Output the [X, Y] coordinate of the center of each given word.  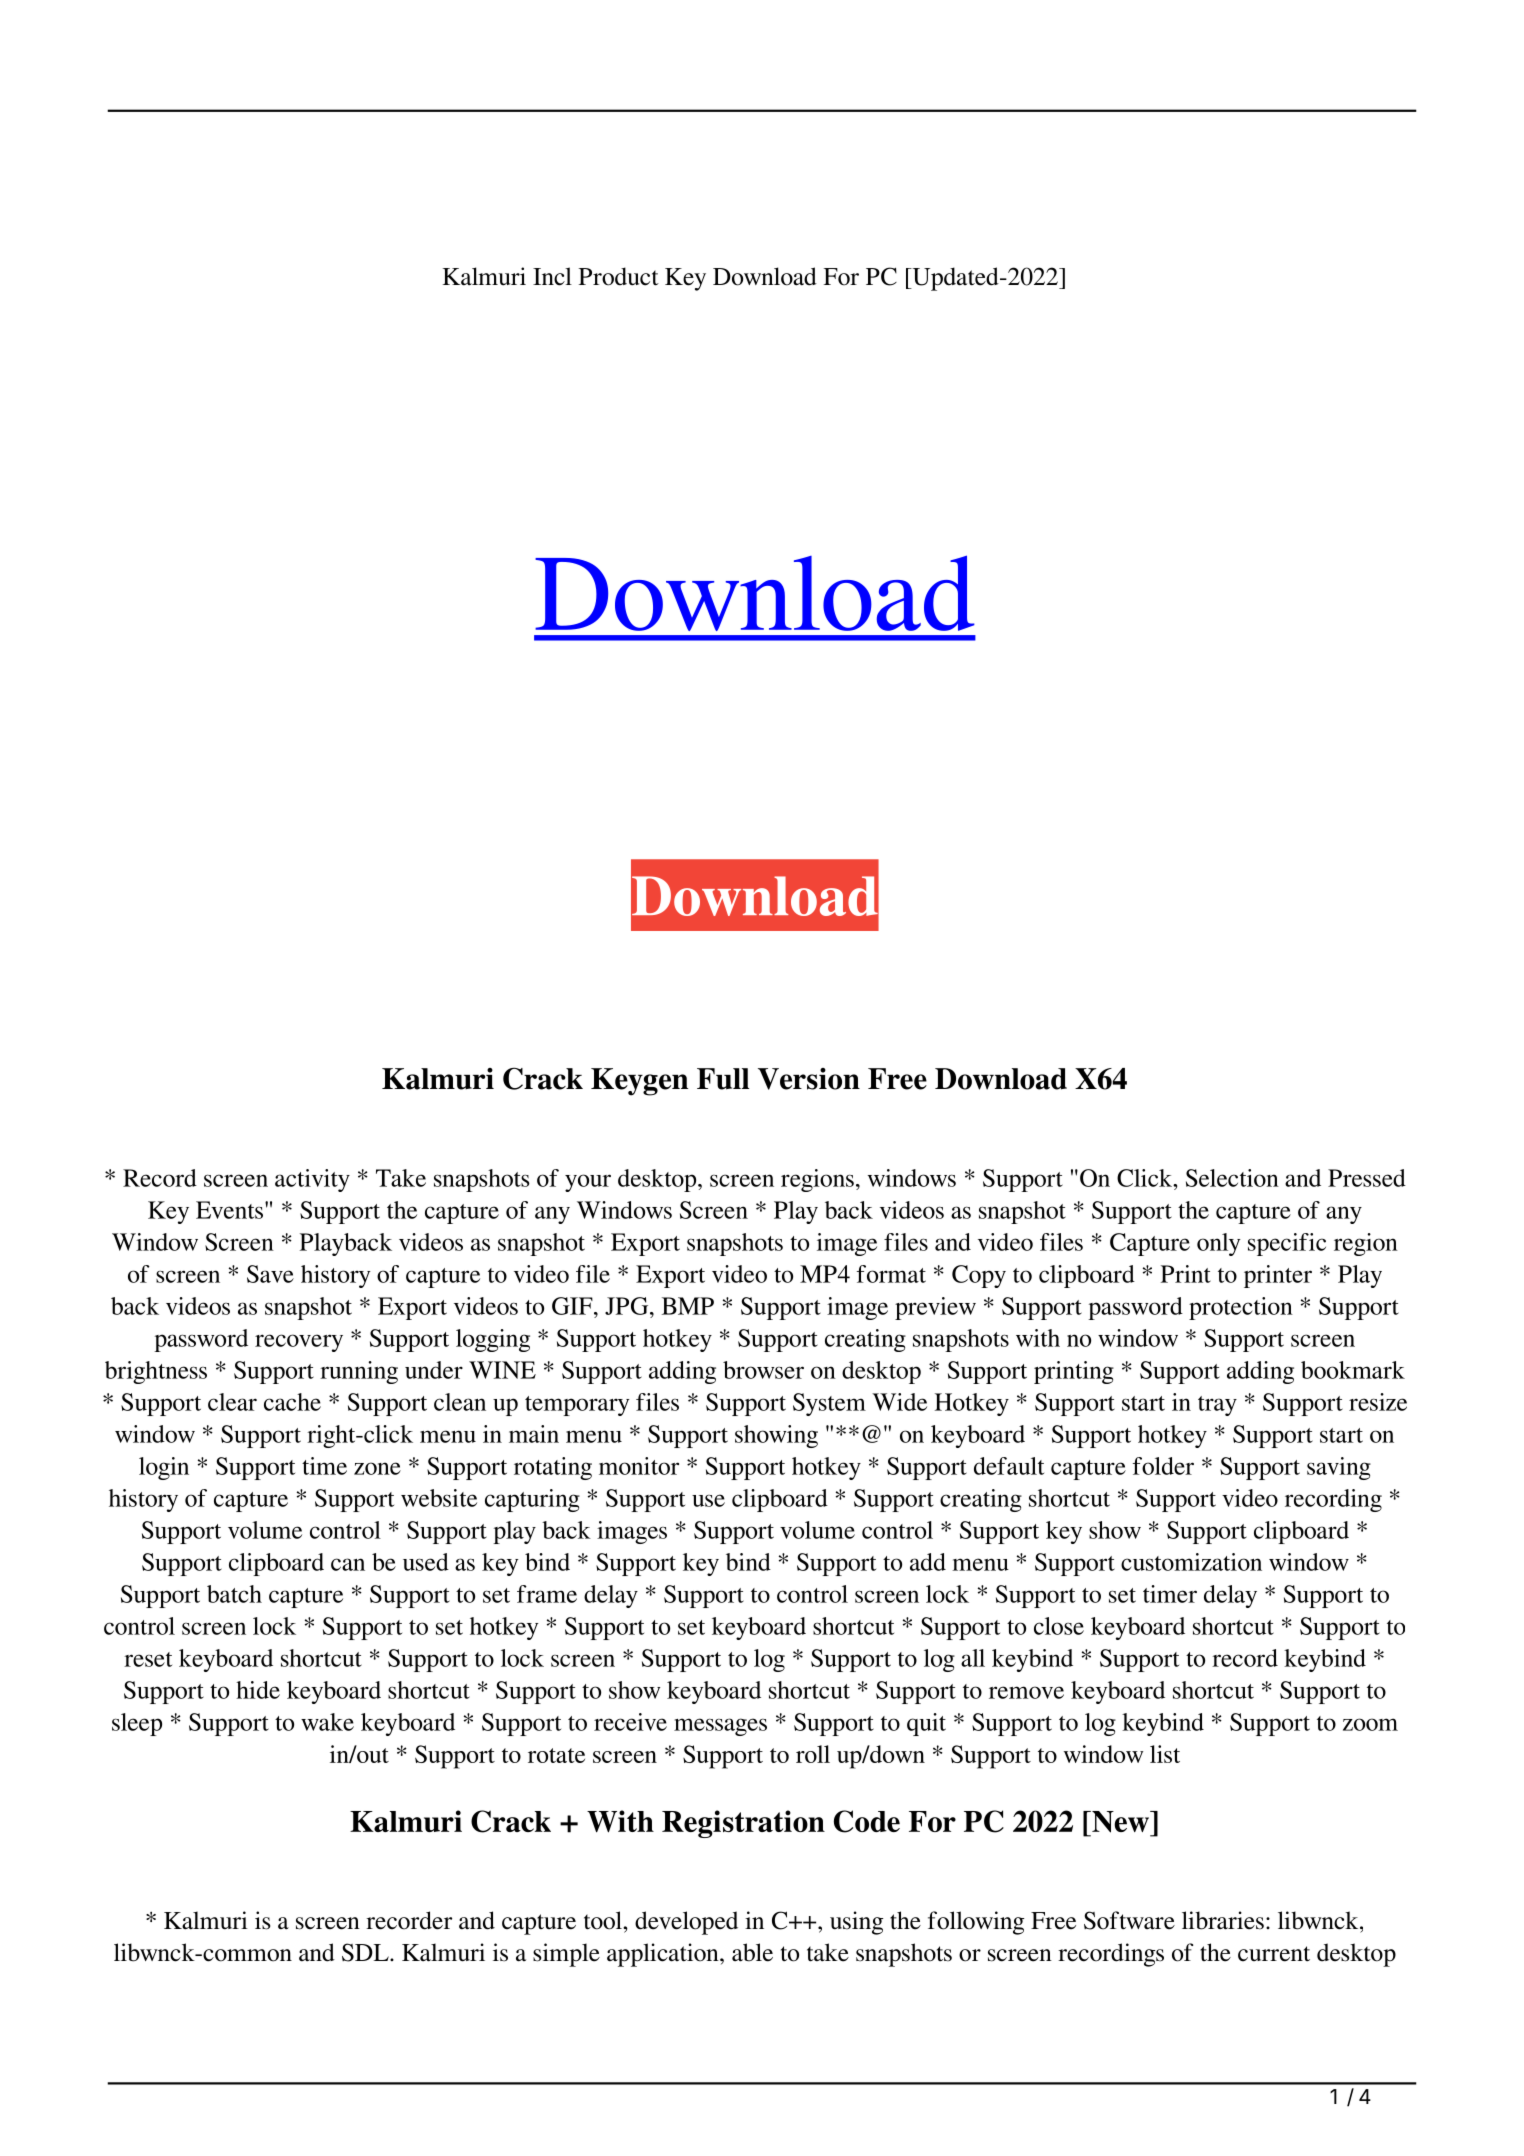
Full [723, 1079]
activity [312, 1180]
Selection [1232, 1178]
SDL [366, 1952]
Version [809, 1079]
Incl [552, 276]
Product [619, 276]
